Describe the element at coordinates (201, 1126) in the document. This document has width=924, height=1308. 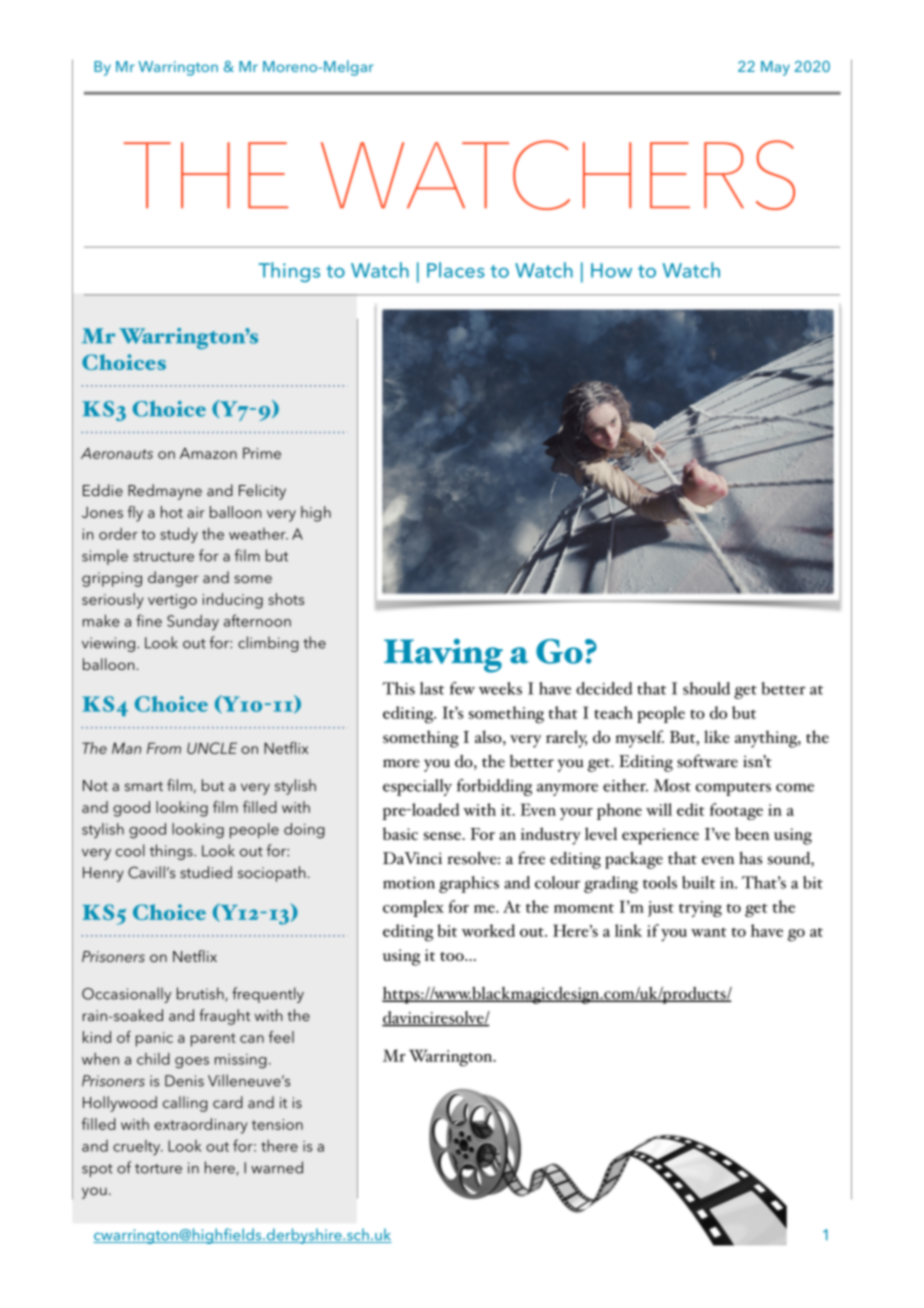
I see `extraordinary` at that location.
